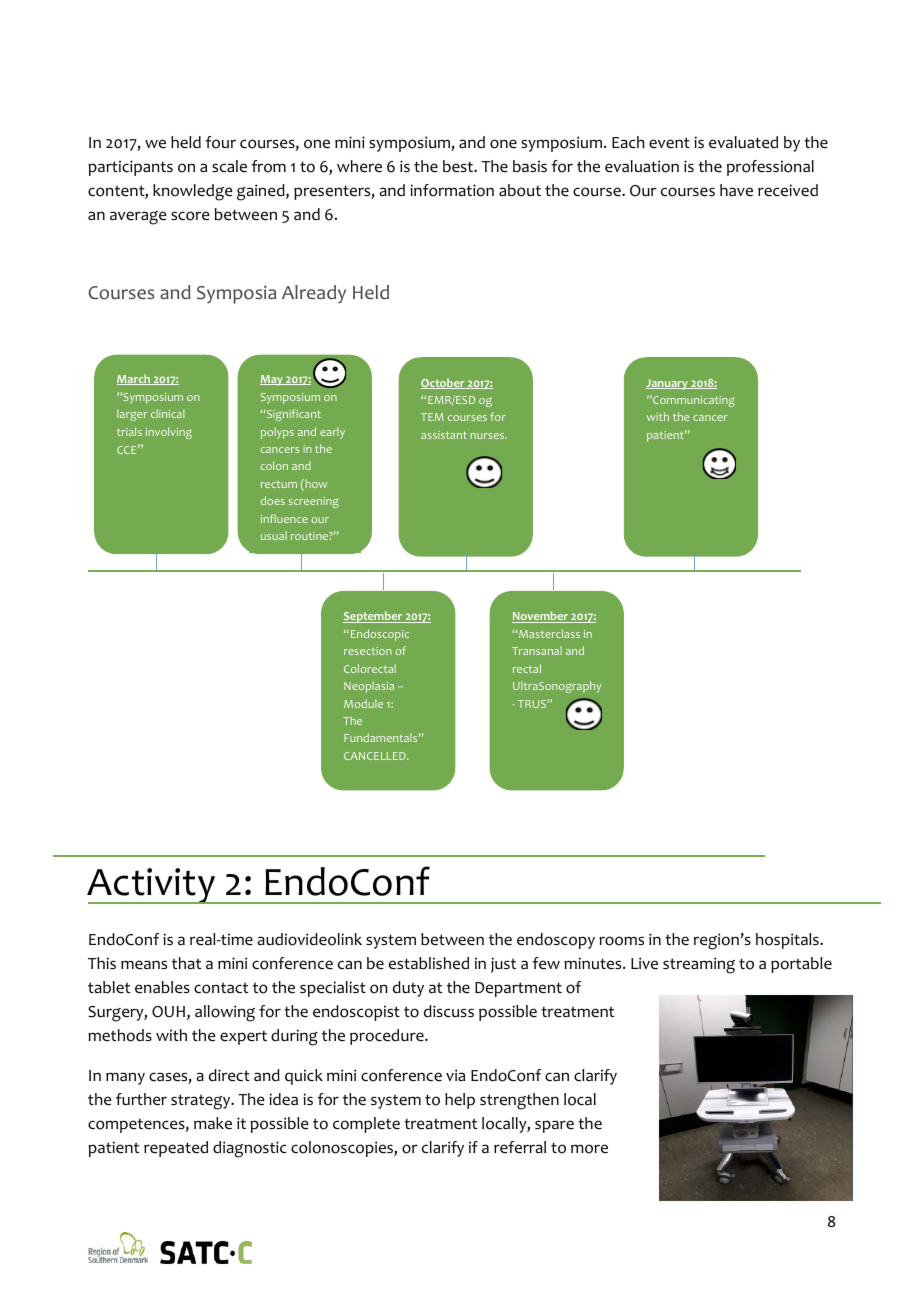 The height and width of the page is (1308, 924). What do you see at coordinates (274, 535) in the page?
I see `usual` at bounding box center [274, 535].
